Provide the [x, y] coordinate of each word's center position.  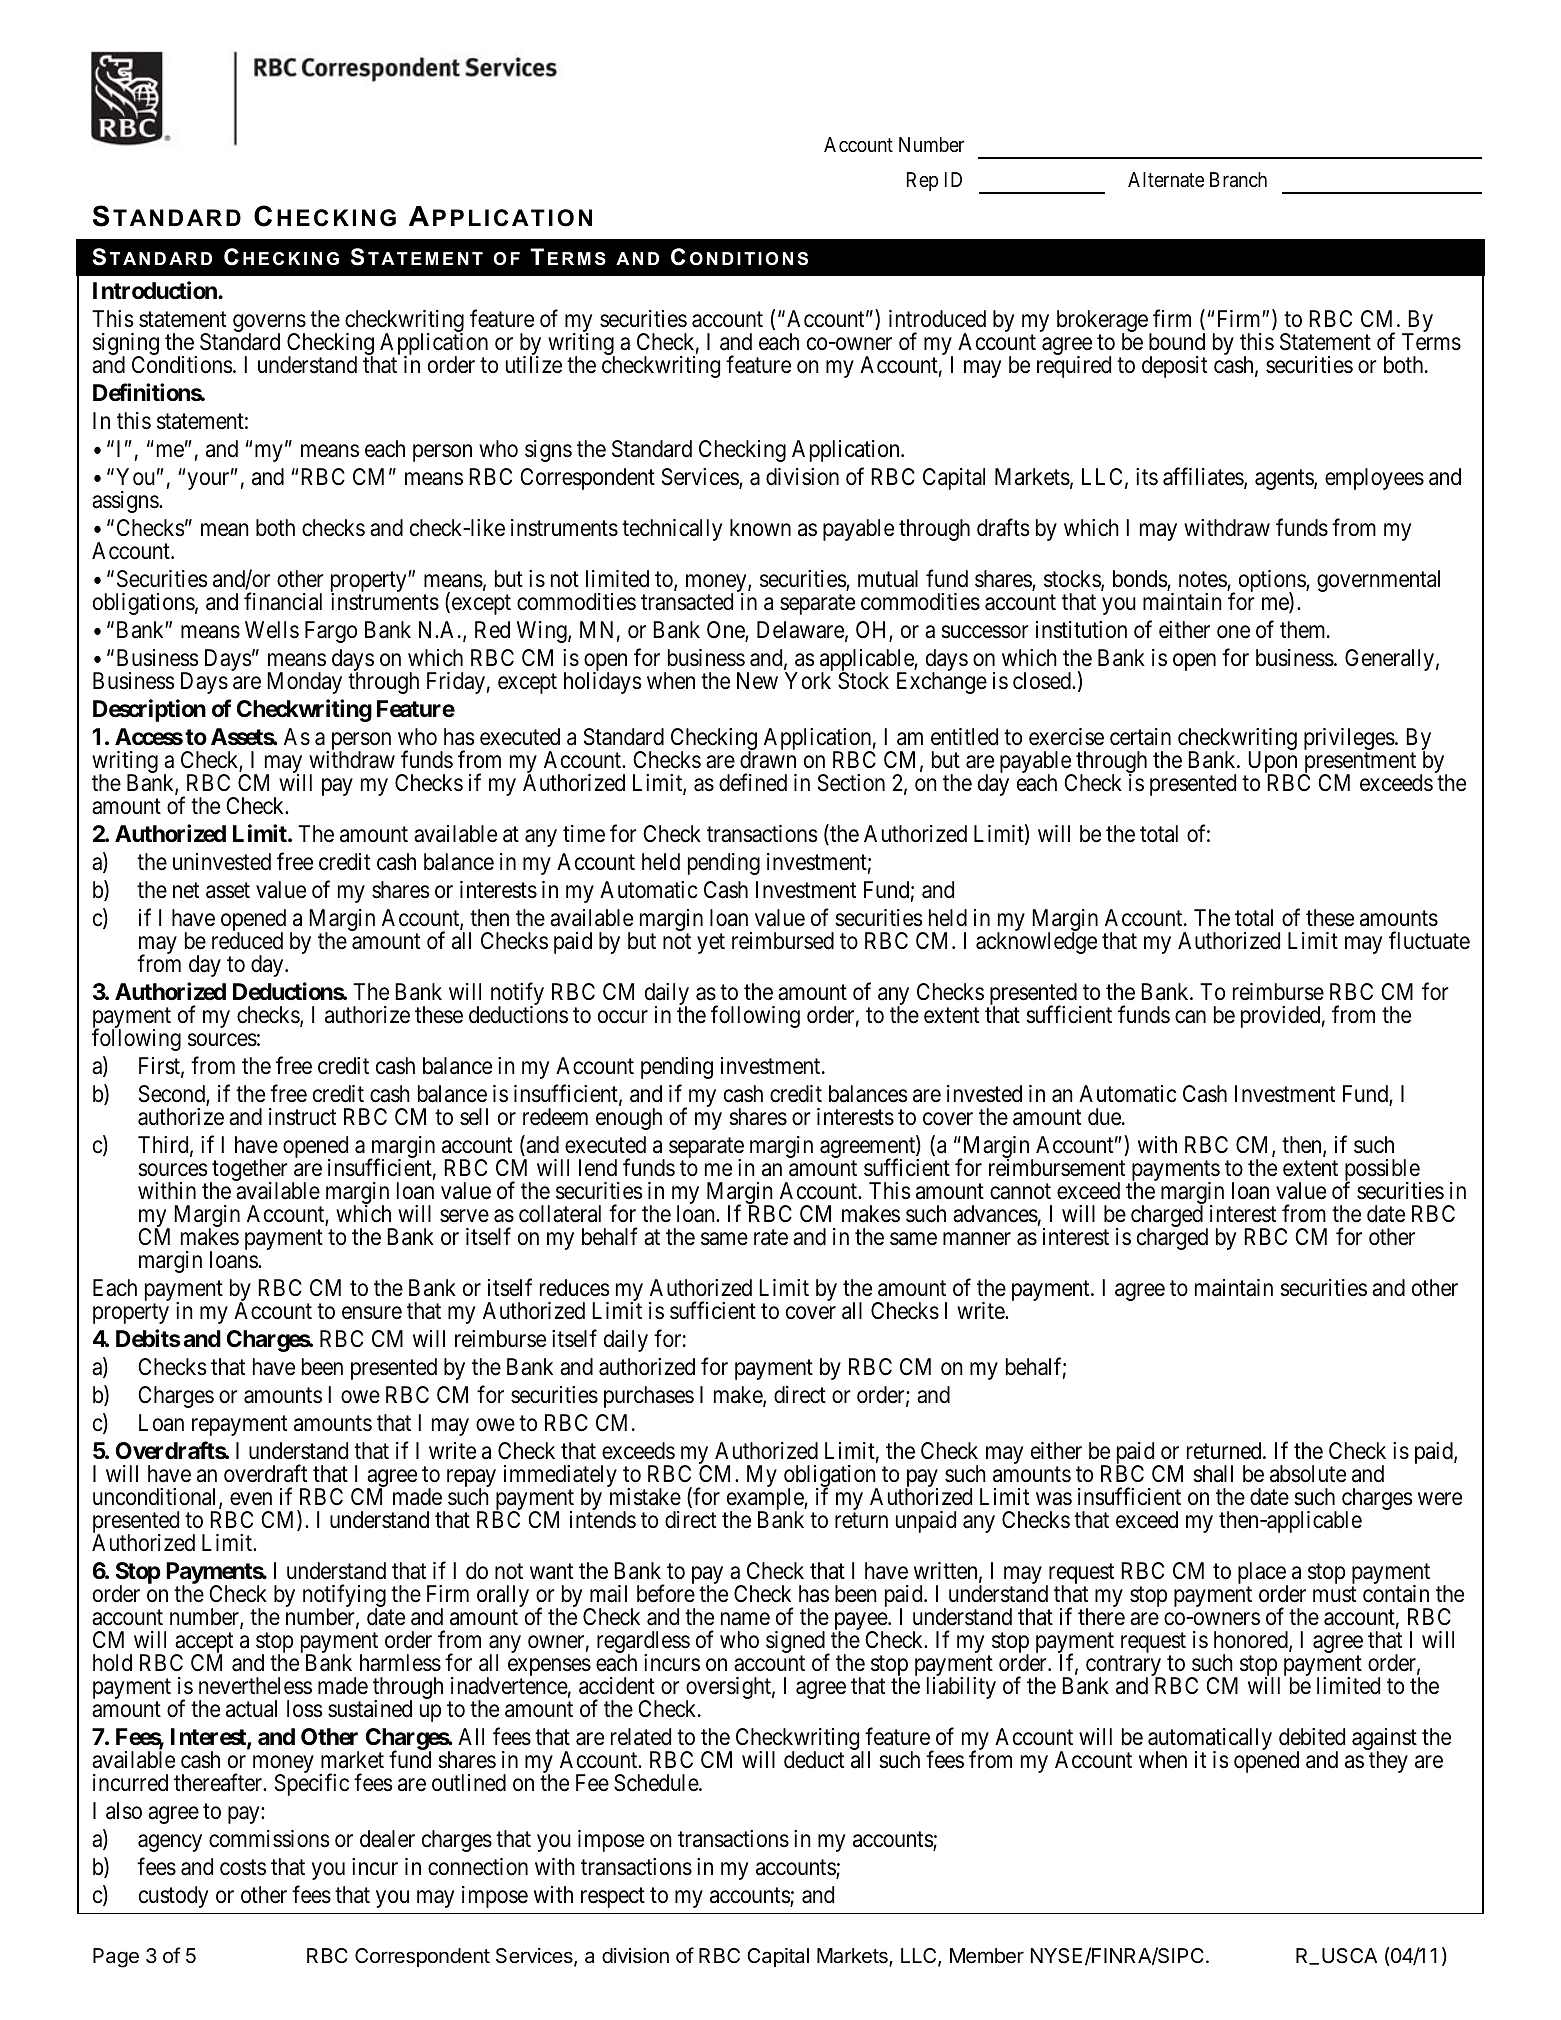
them [1304, 630]
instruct [302, 1117]
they [1388, 1762]
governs [269, 324]
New [757, 681]
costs [243, 1868]
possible [1383, 1171]
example [764, 1500]
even [251, 1499]
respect [613, 1898]
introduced [937, 319]
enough [629, 1119]
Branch [1238, 180]
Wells [272, 630]
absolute [1308, 1474]
